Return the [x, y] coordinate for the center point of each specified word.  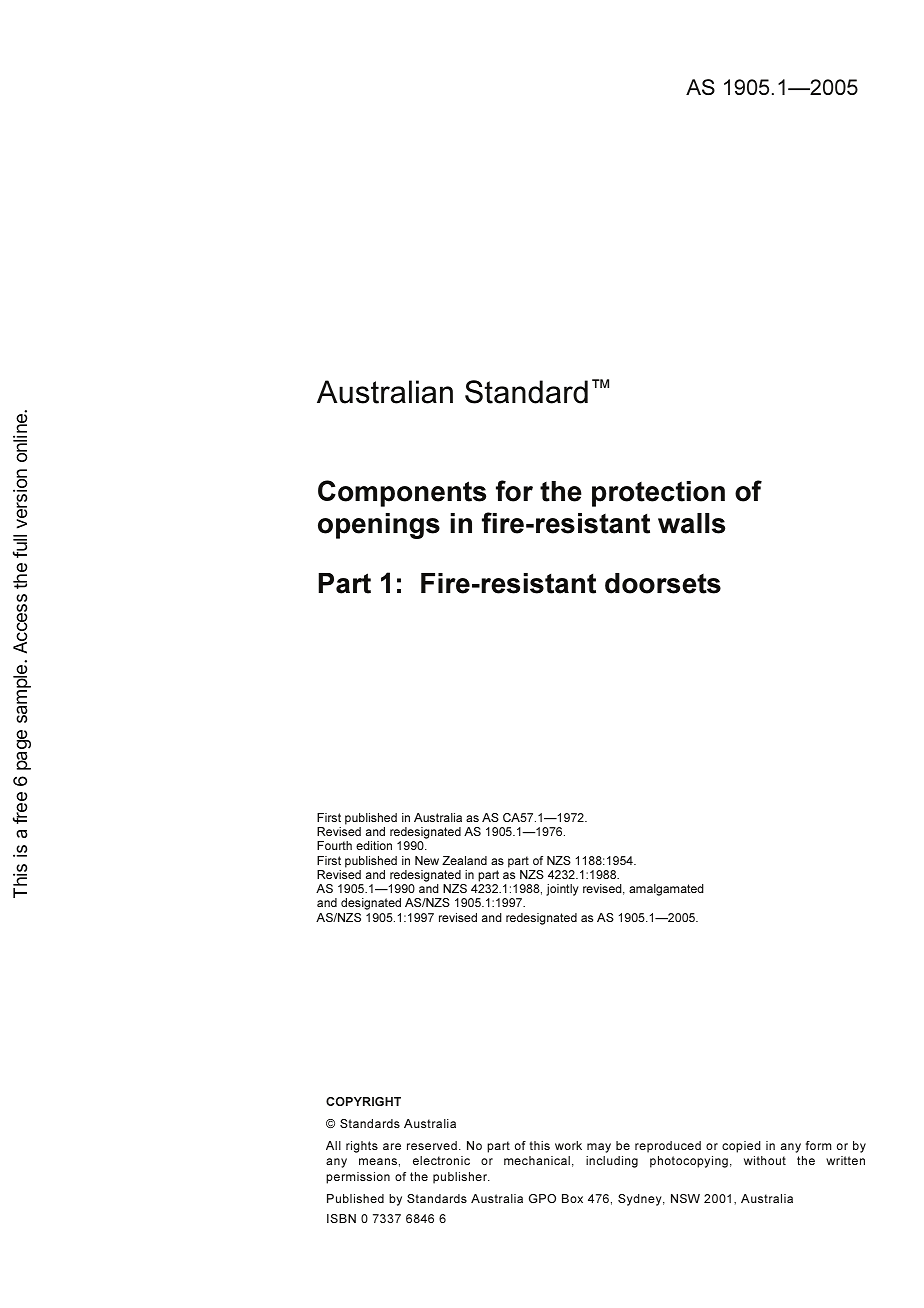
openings [379, 526]
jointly [562, 890]
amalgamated [666, 890]
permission [358, 1178]
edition [374, 845]
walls [691, 523]
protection [658, 494]
